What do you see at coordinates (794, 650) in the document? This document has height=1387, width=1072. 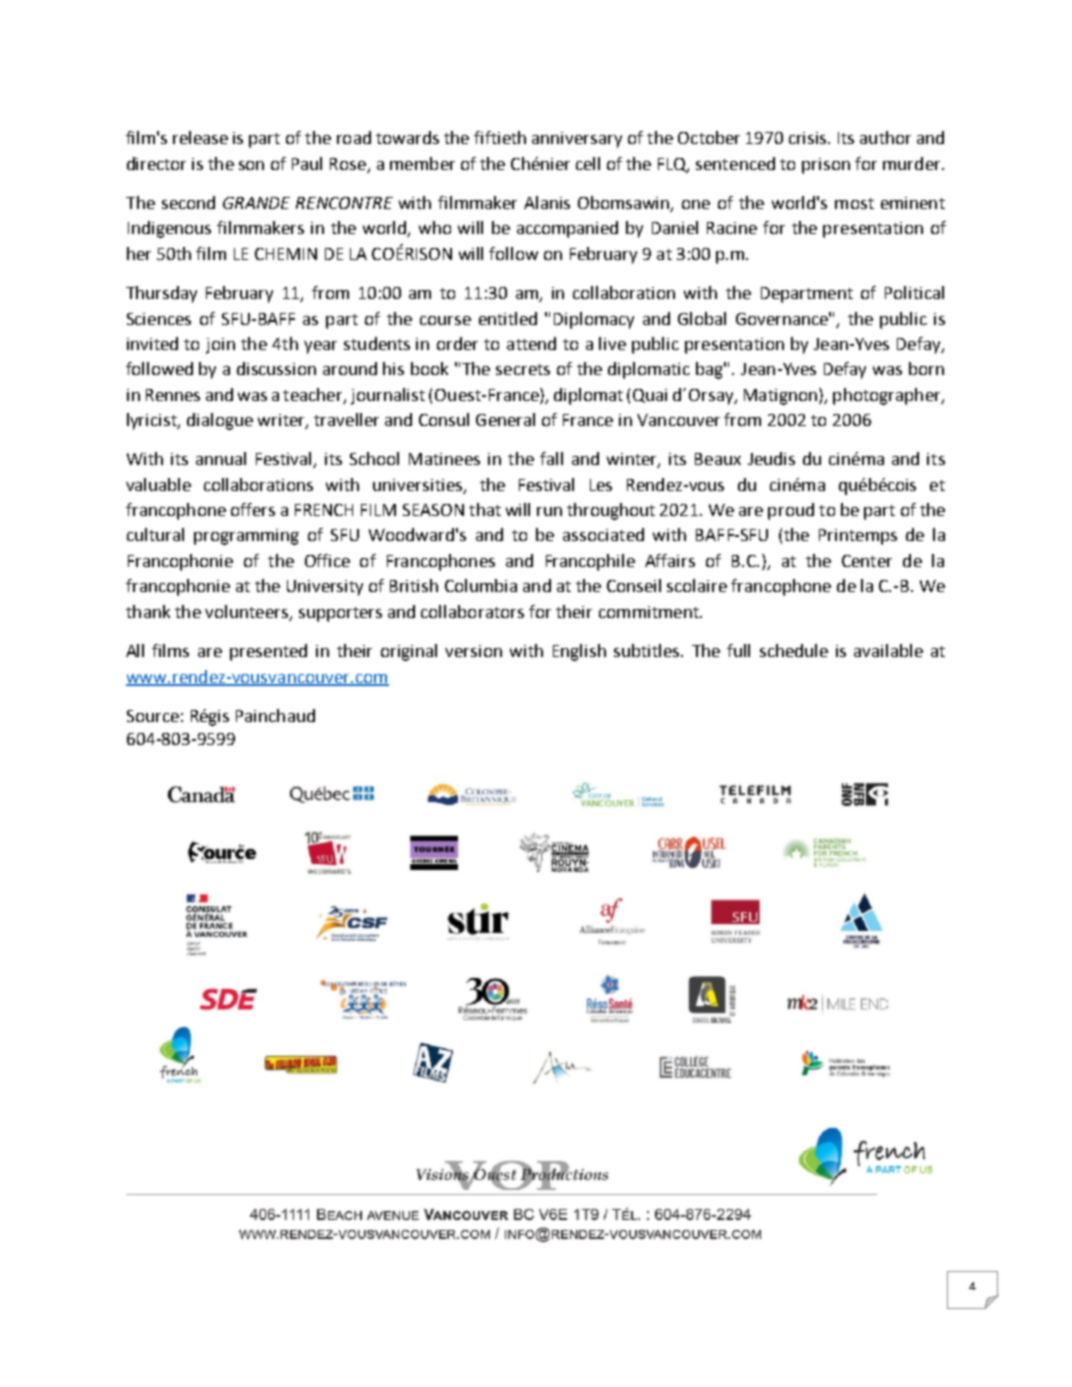 I see `schedule` at bounding box center [794, 650].
